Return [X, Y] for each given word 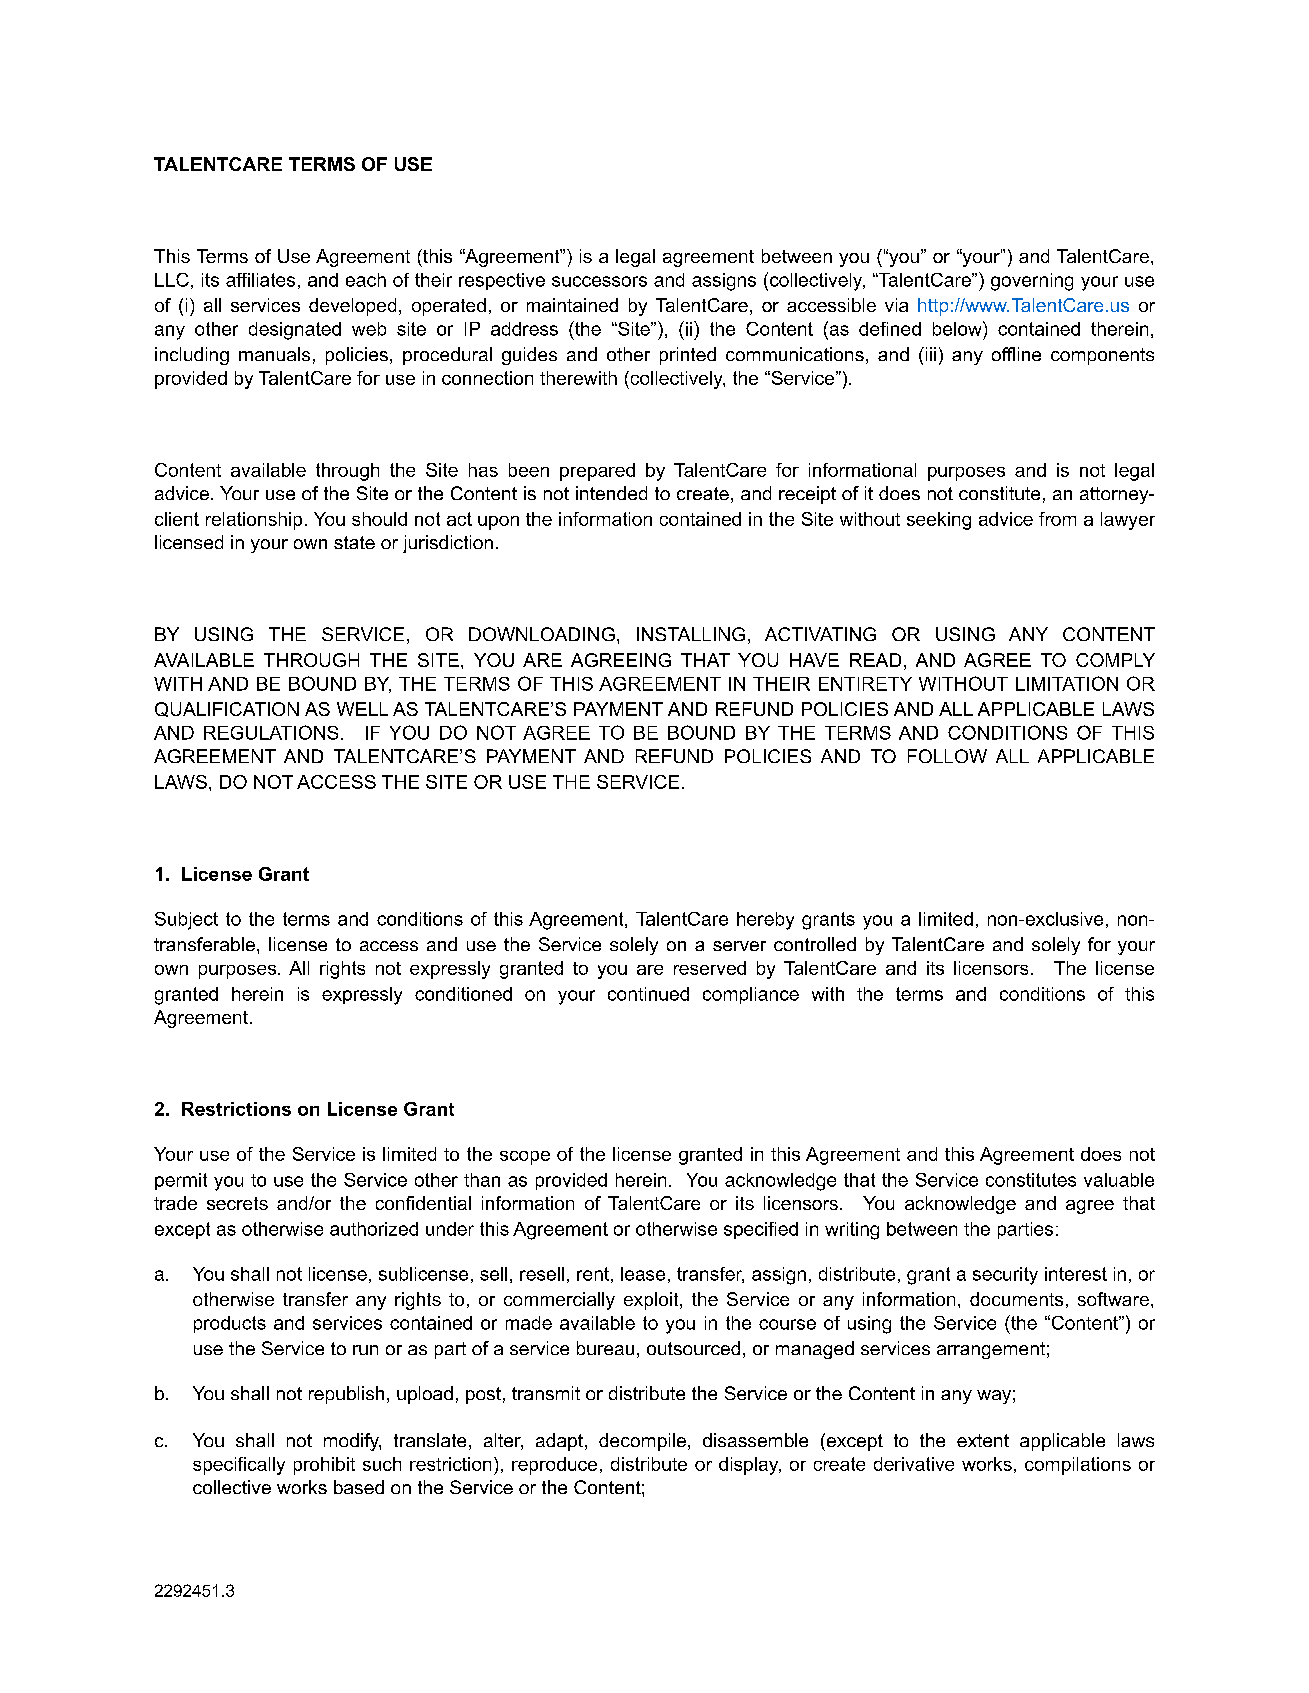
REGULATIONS [271, 732]
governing [1032, 282]
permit [181, 1181]
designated [295, 331]
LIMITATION [1067, 683]
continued [648, 994]
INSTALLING [691, 634]
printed [688, 356]
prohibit [324, 1466]
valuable [1119, 1180]
